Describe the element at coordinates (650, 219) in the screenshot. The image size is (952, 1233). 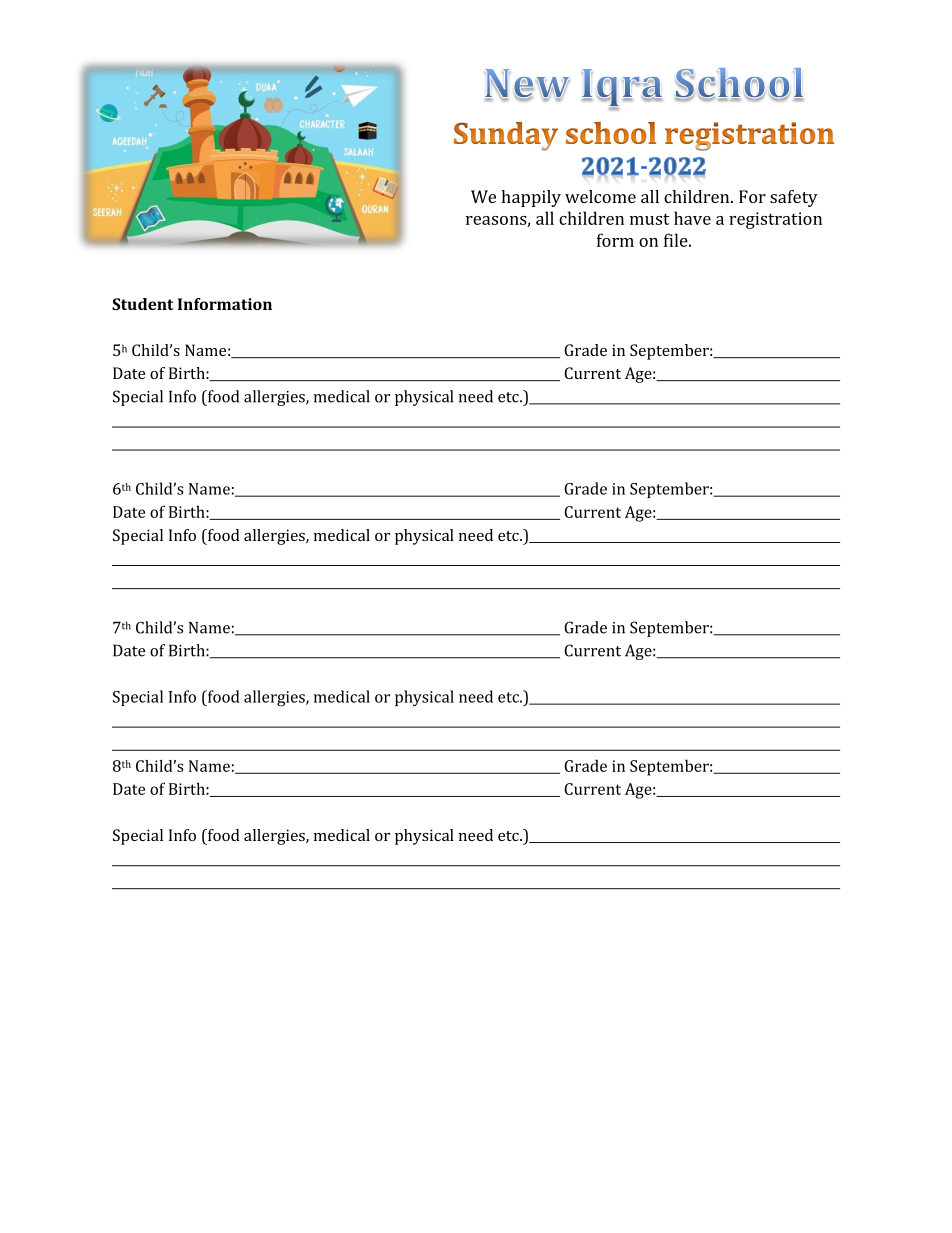
I see `must` at that location.
